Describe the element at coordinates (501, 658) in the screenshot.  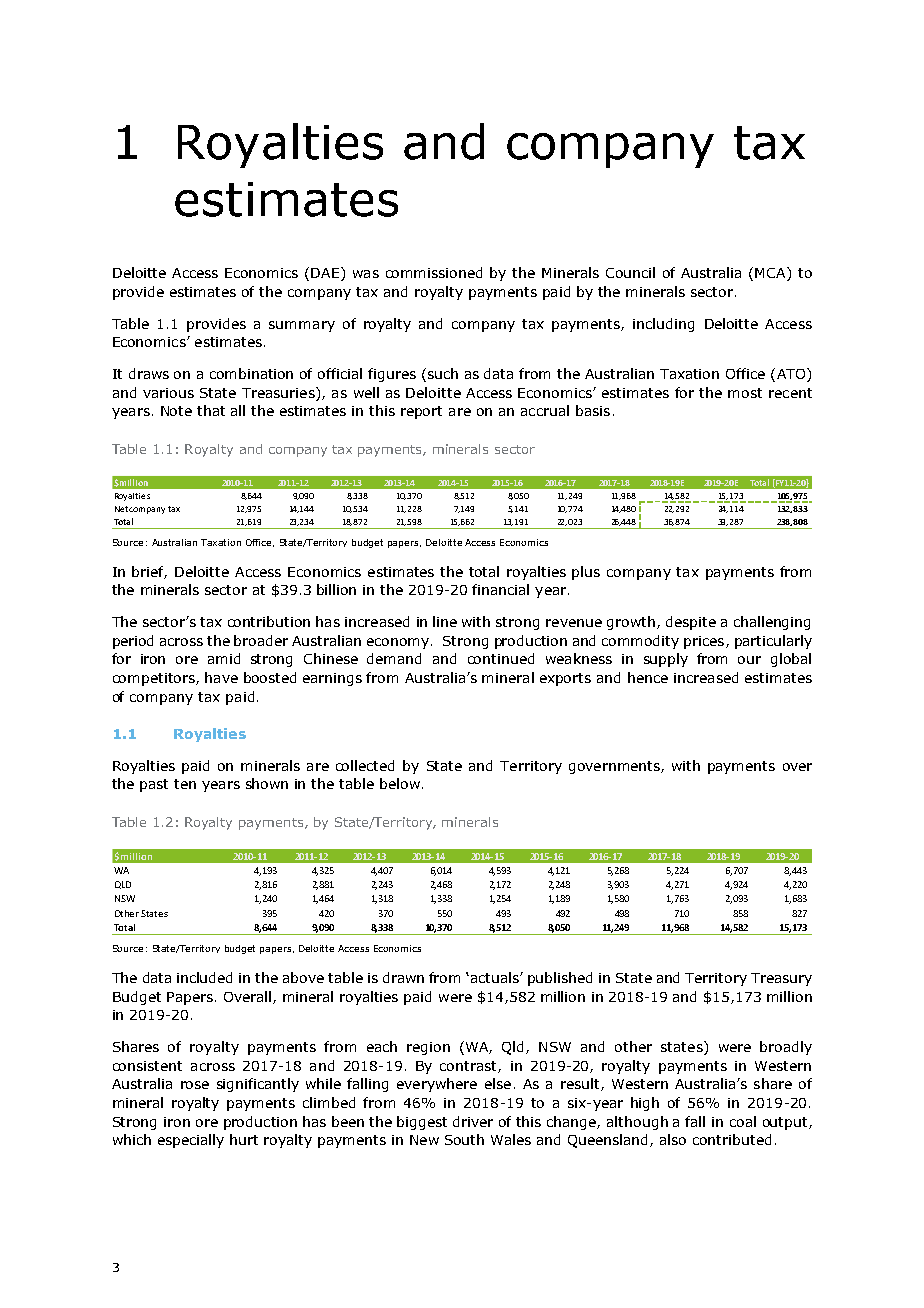
I see `continued` at that location.
